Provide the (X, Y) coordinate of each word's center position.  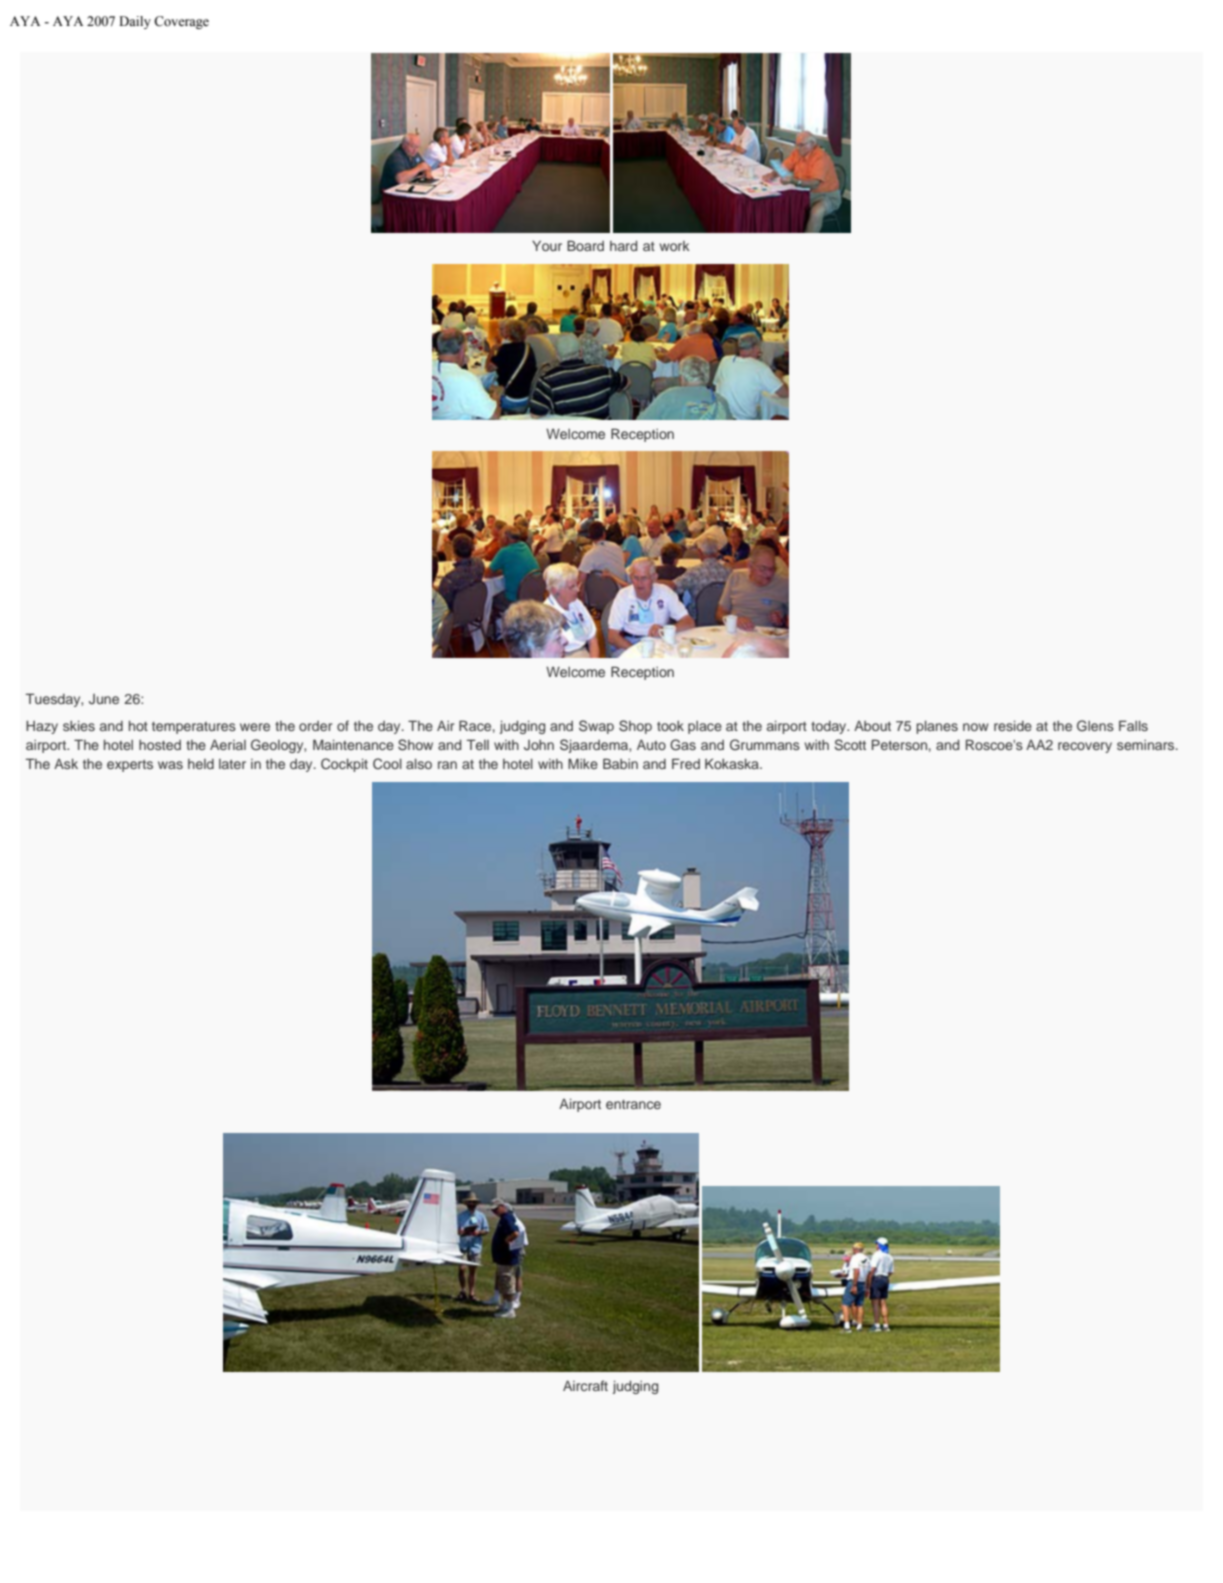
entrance (633, 1104)
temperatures (194, 728)
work (674, 246)
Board (585, 245)
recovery (1085, 747)
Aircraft (585, 1385)
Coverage (181, 22)
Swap (596, 727)
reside (1013, 726)
